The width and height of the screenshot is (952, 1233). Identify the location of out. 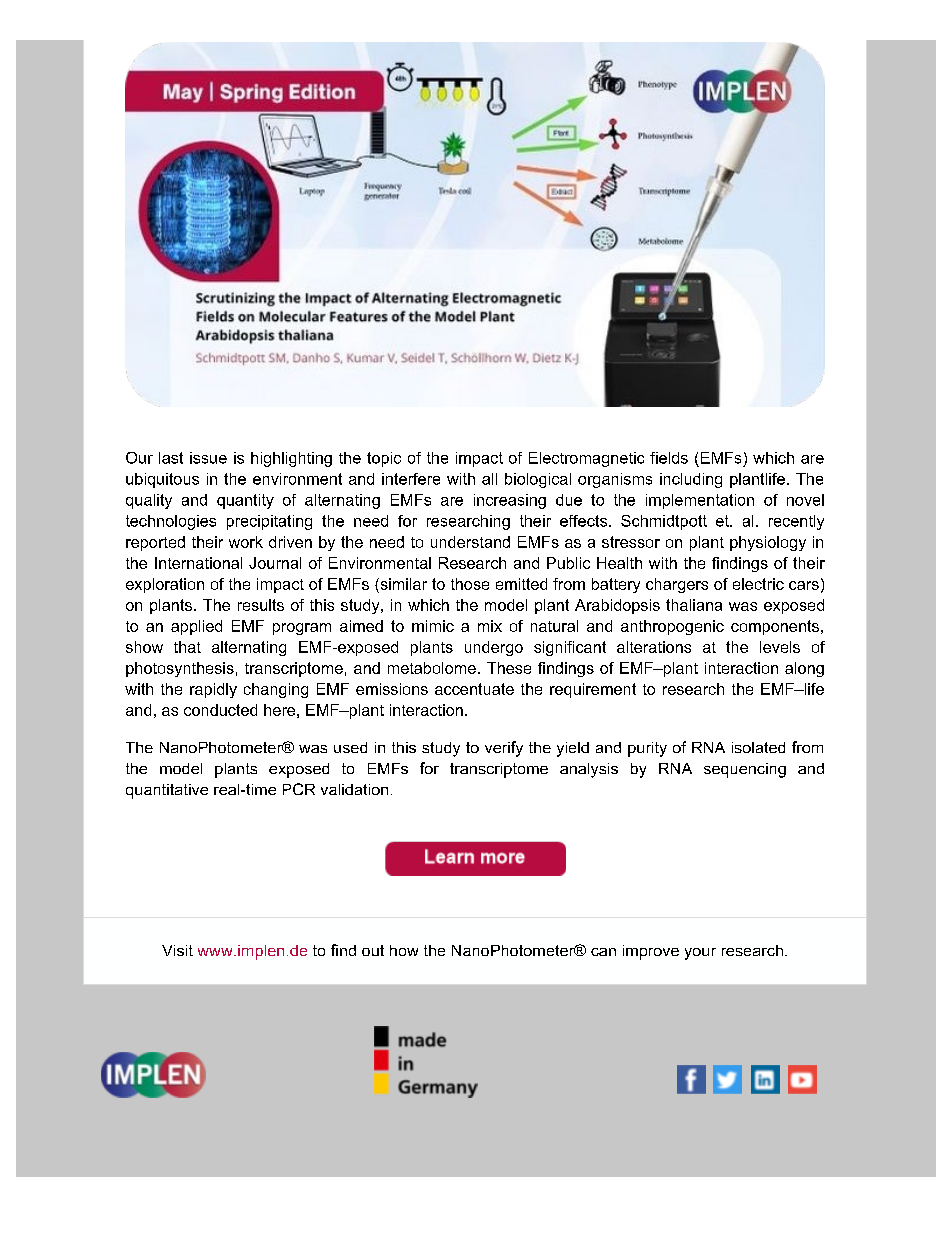
(373, 950).
